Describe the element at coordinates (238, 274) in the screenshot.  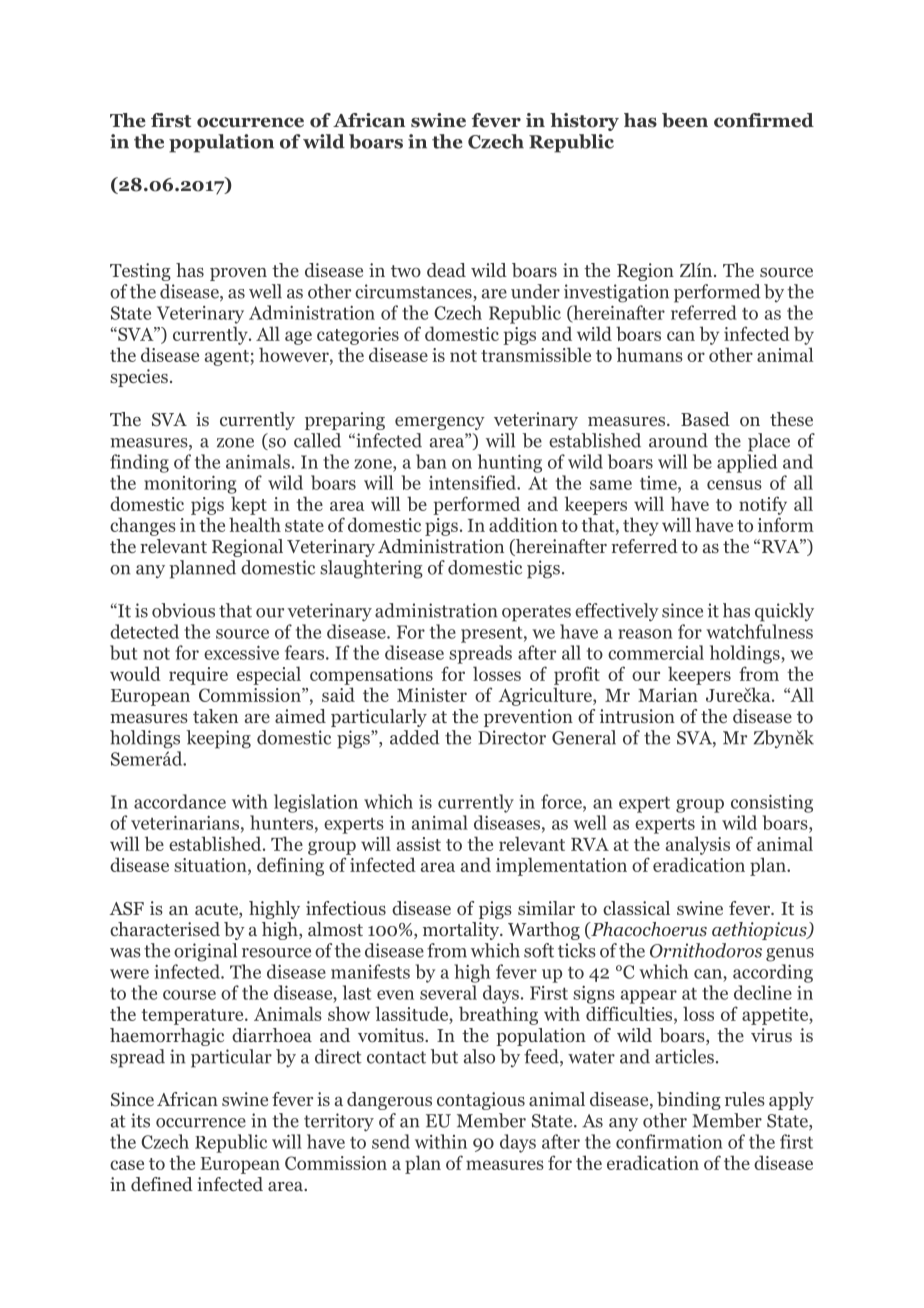
I see `proven` at that location.
